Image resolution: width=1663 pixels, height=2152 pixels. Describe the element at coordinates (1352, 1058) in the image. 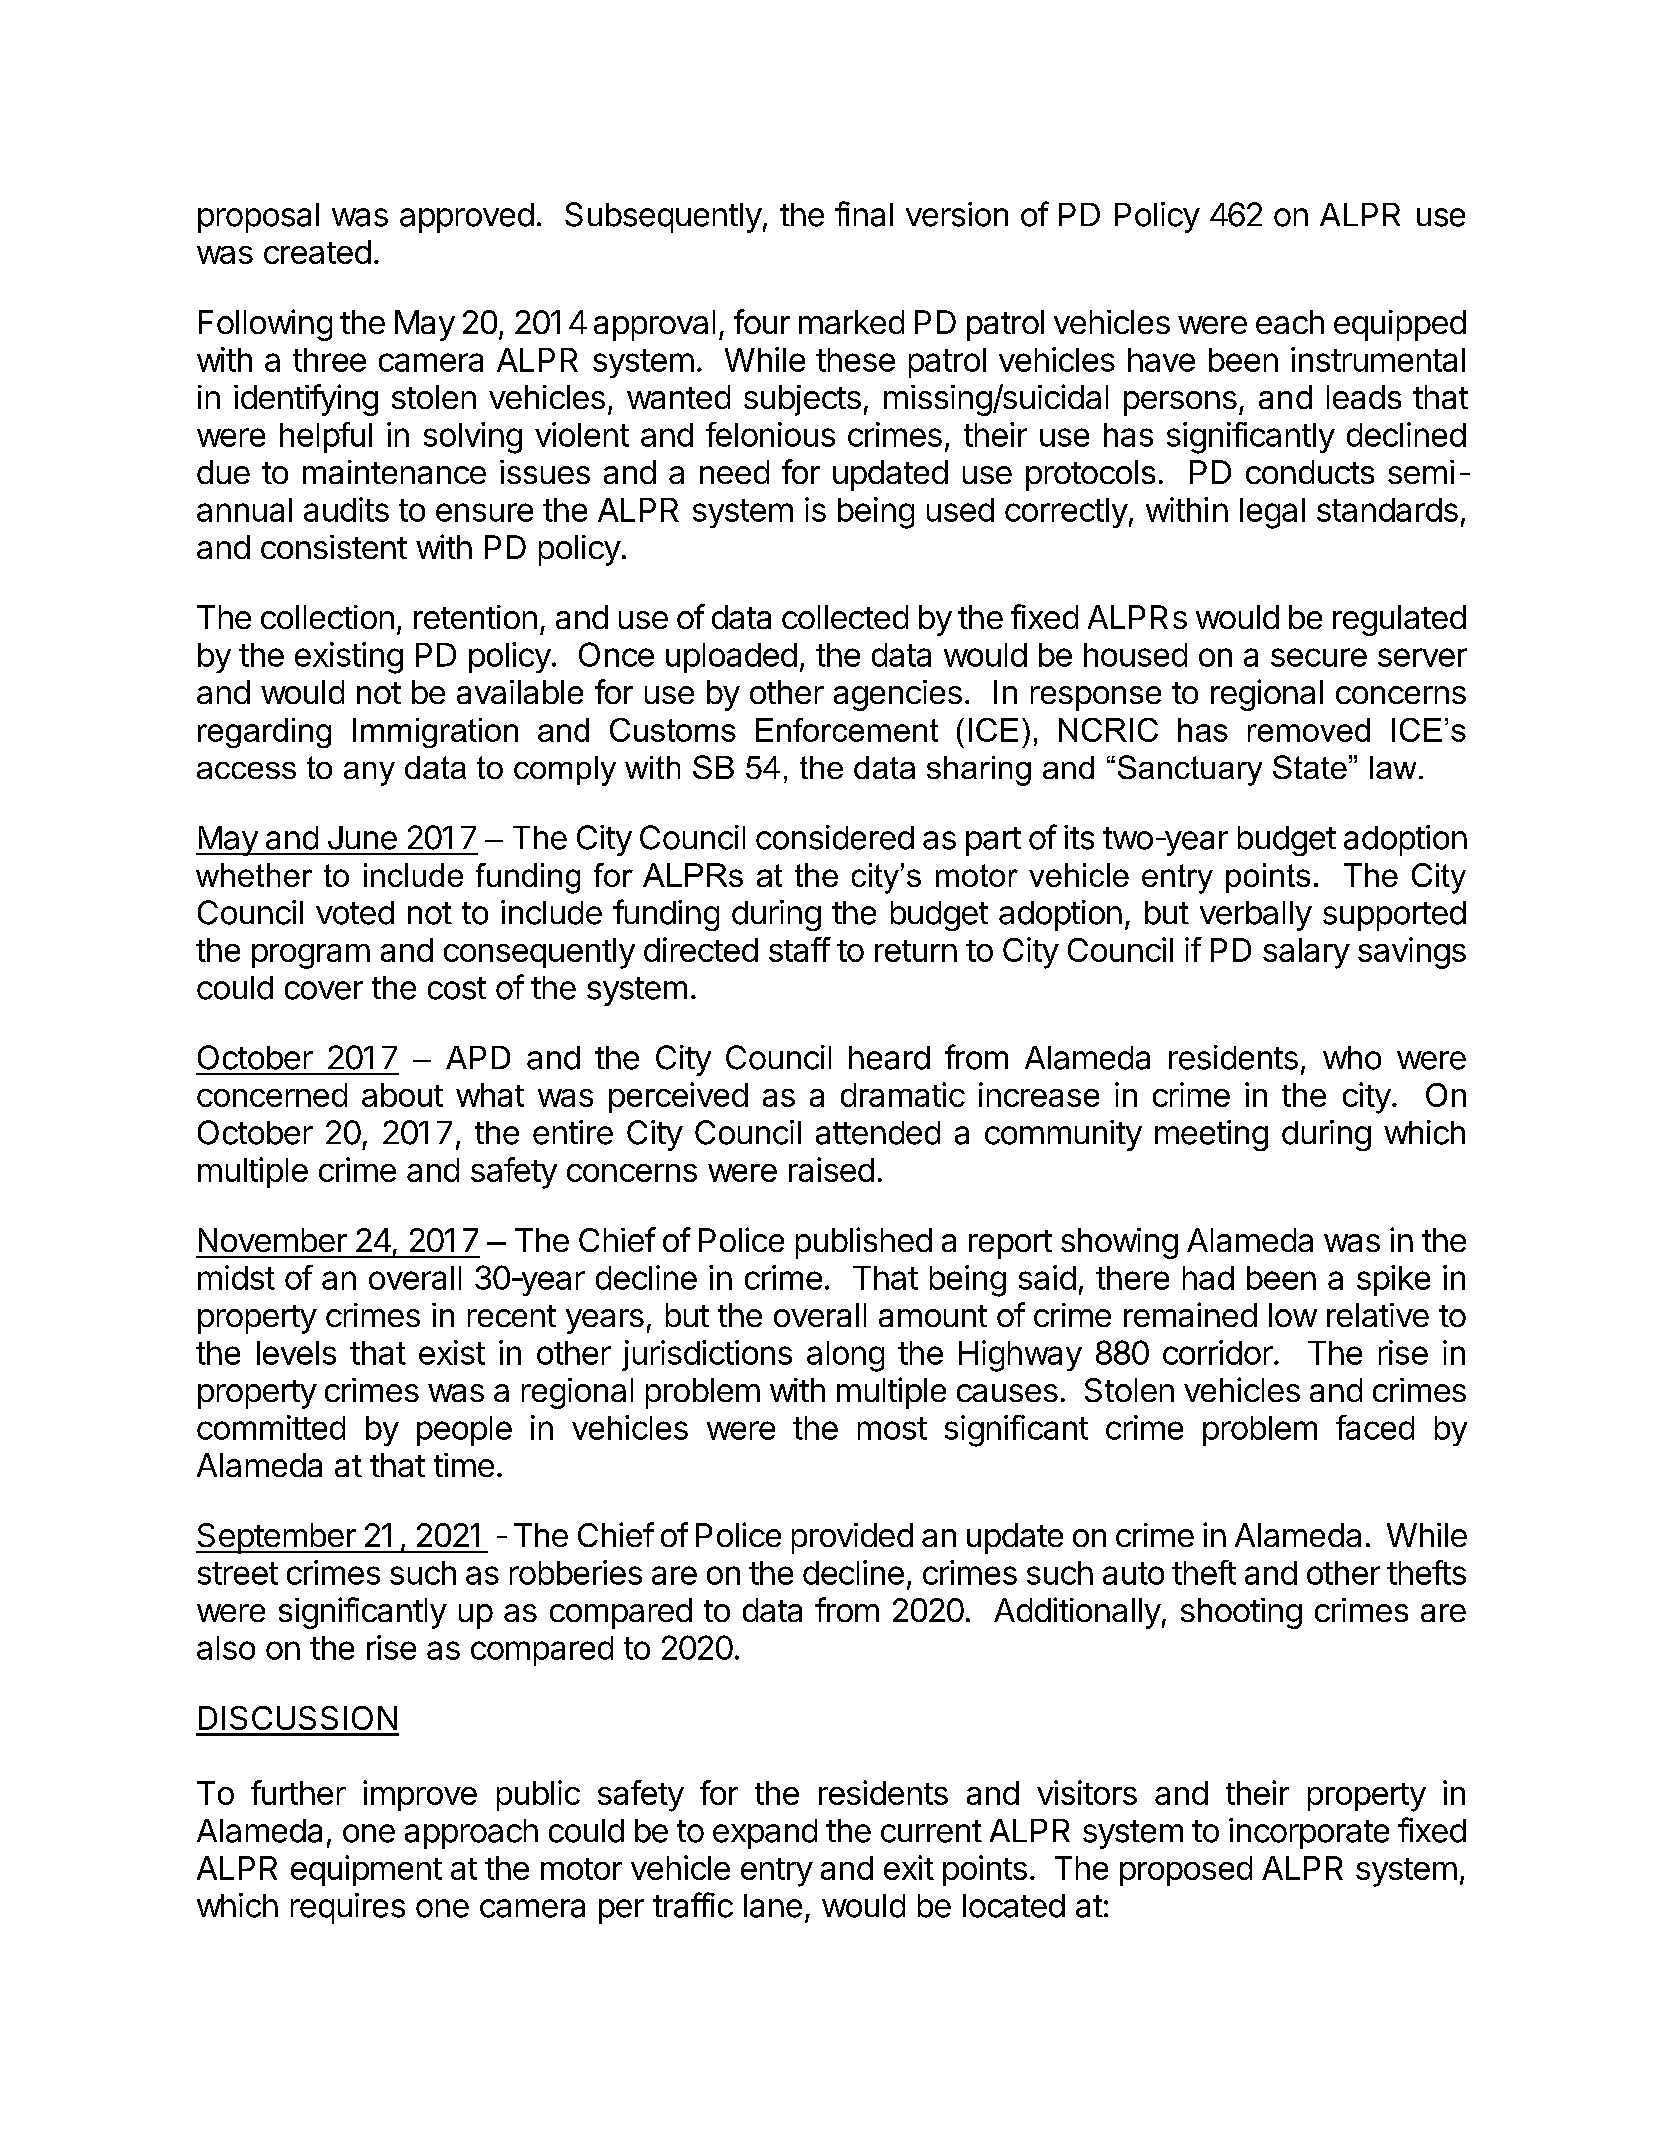

I see `who` at that location.
